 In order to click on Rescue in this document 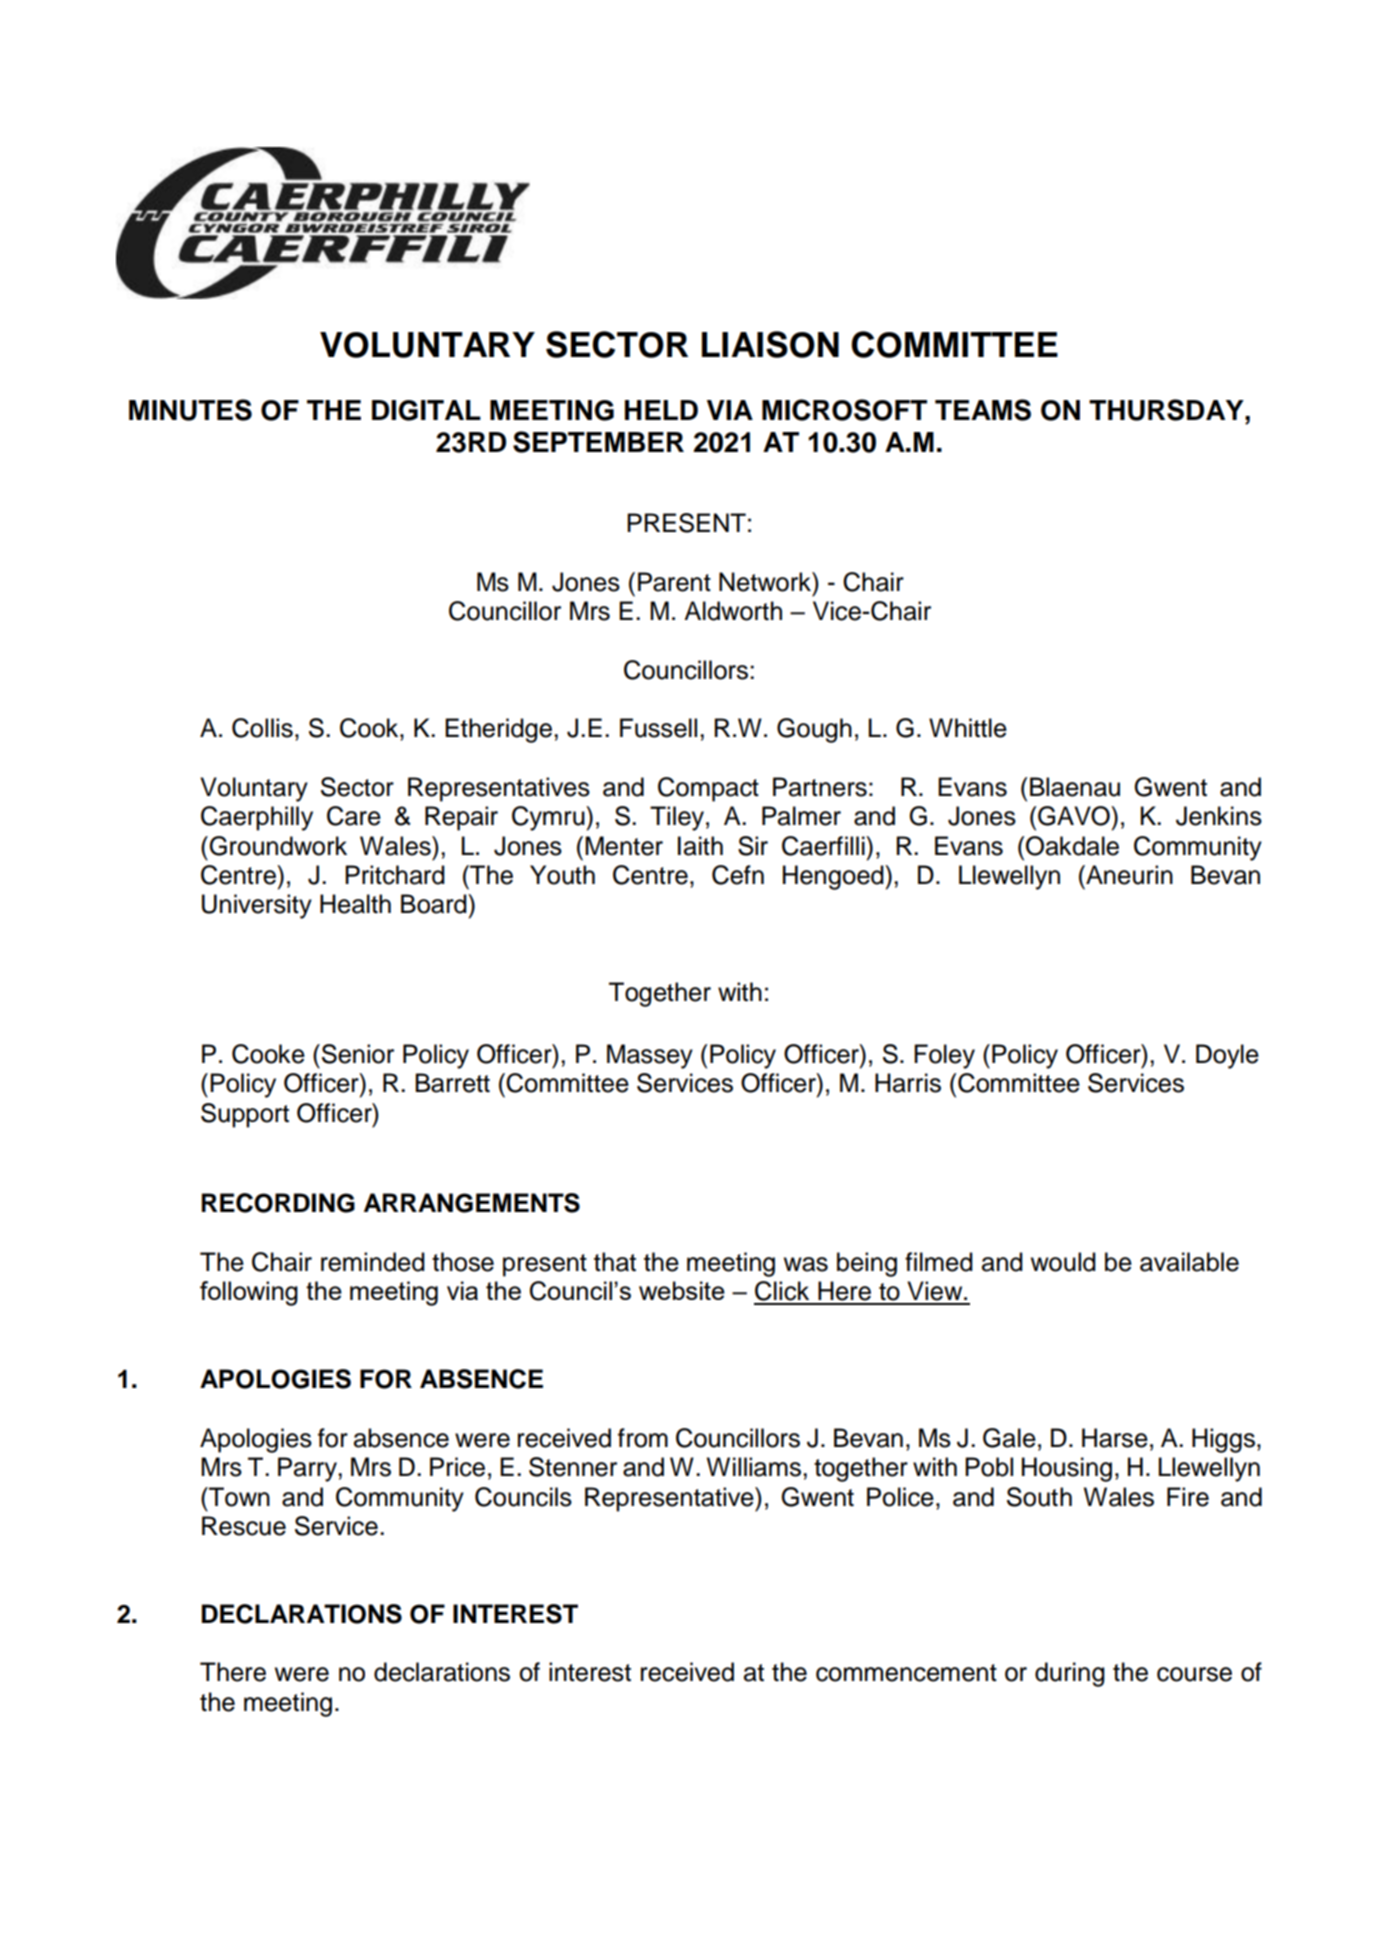, I will do `click(244, 1526)`.
